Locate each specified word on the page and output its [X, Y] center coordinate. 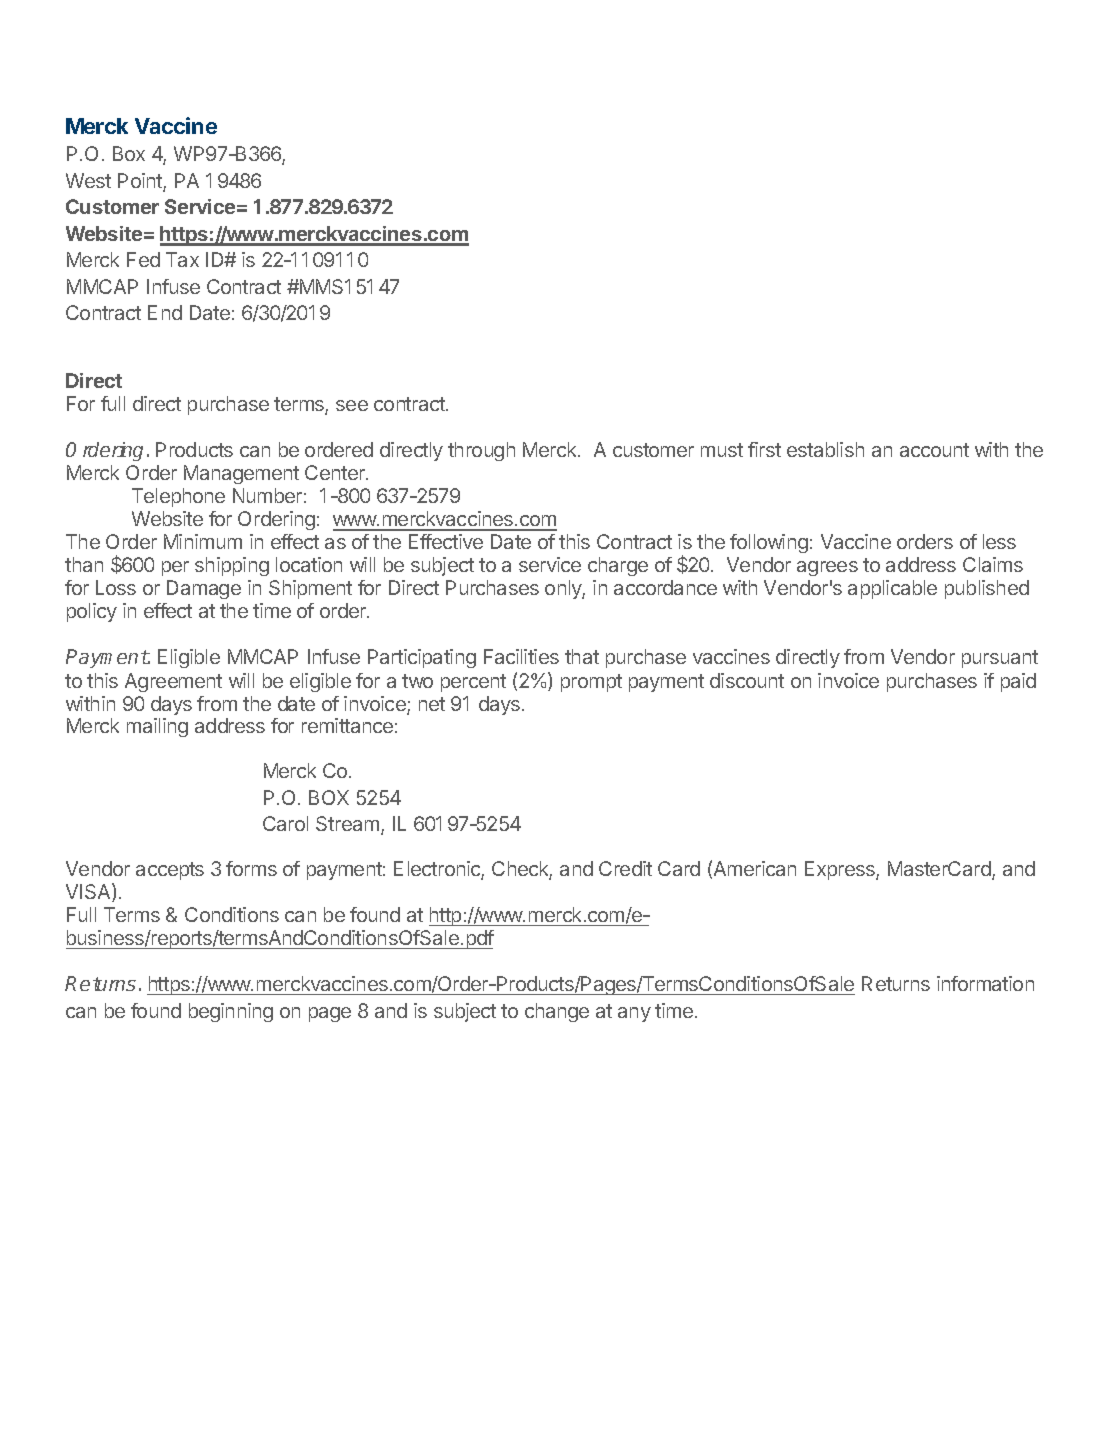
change [557, 1012]
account [934, 450]
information [985, 983]
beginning [231, 1012]
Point [141, 182]
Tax [182, 259]
